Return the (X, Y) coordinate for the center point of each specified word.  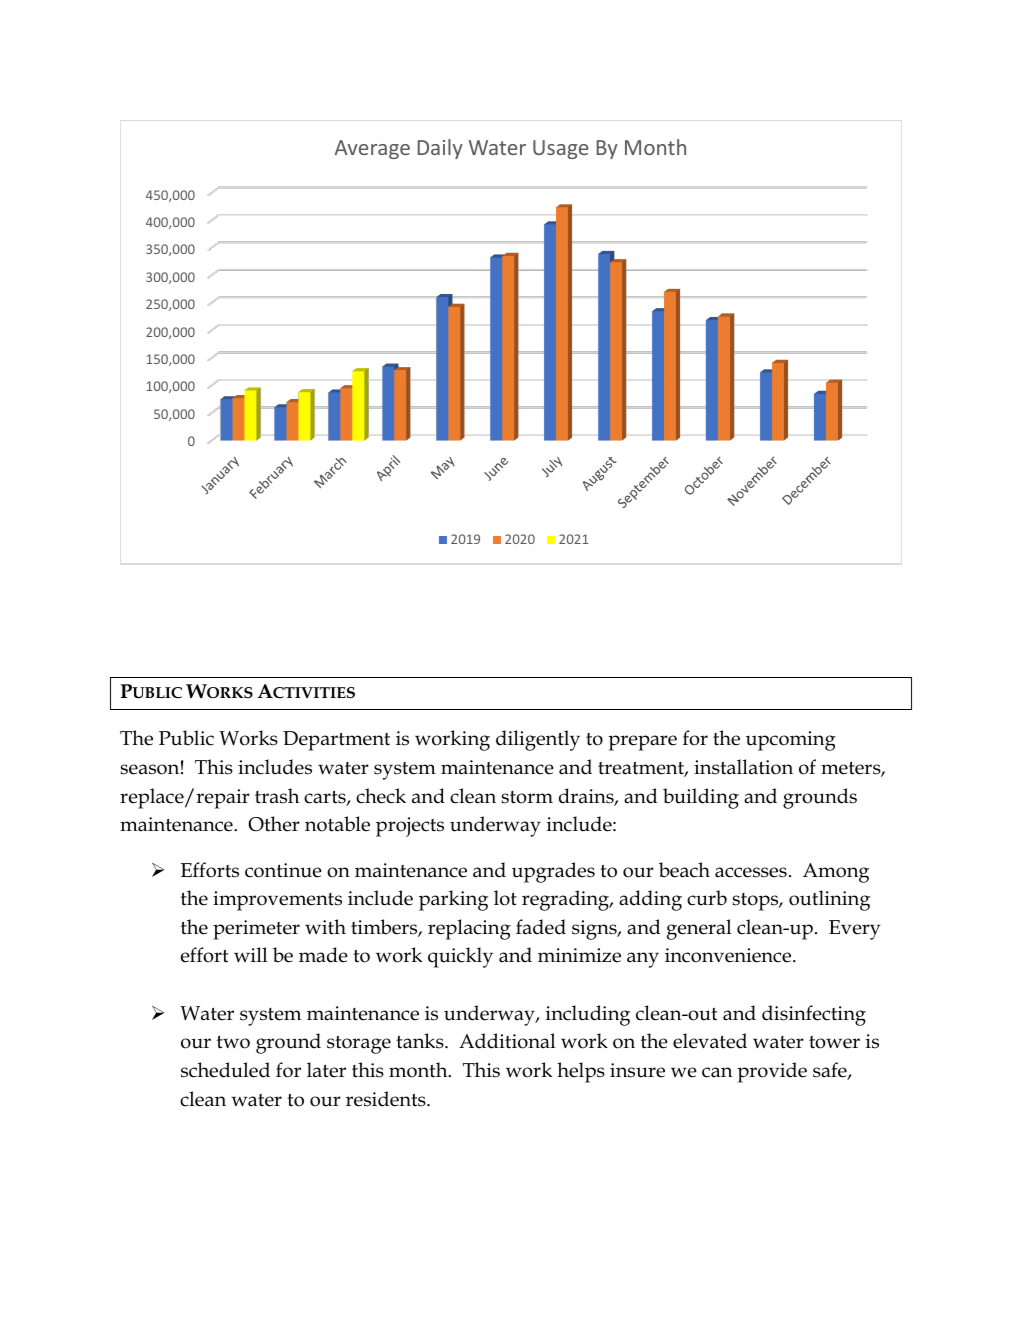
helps (581, 1072)
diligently (538, 740)
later (326, 1070)
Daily (440, 149)
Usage (560, 149)
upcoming (791, 741)
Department (336, 741)
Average (372, 149)
